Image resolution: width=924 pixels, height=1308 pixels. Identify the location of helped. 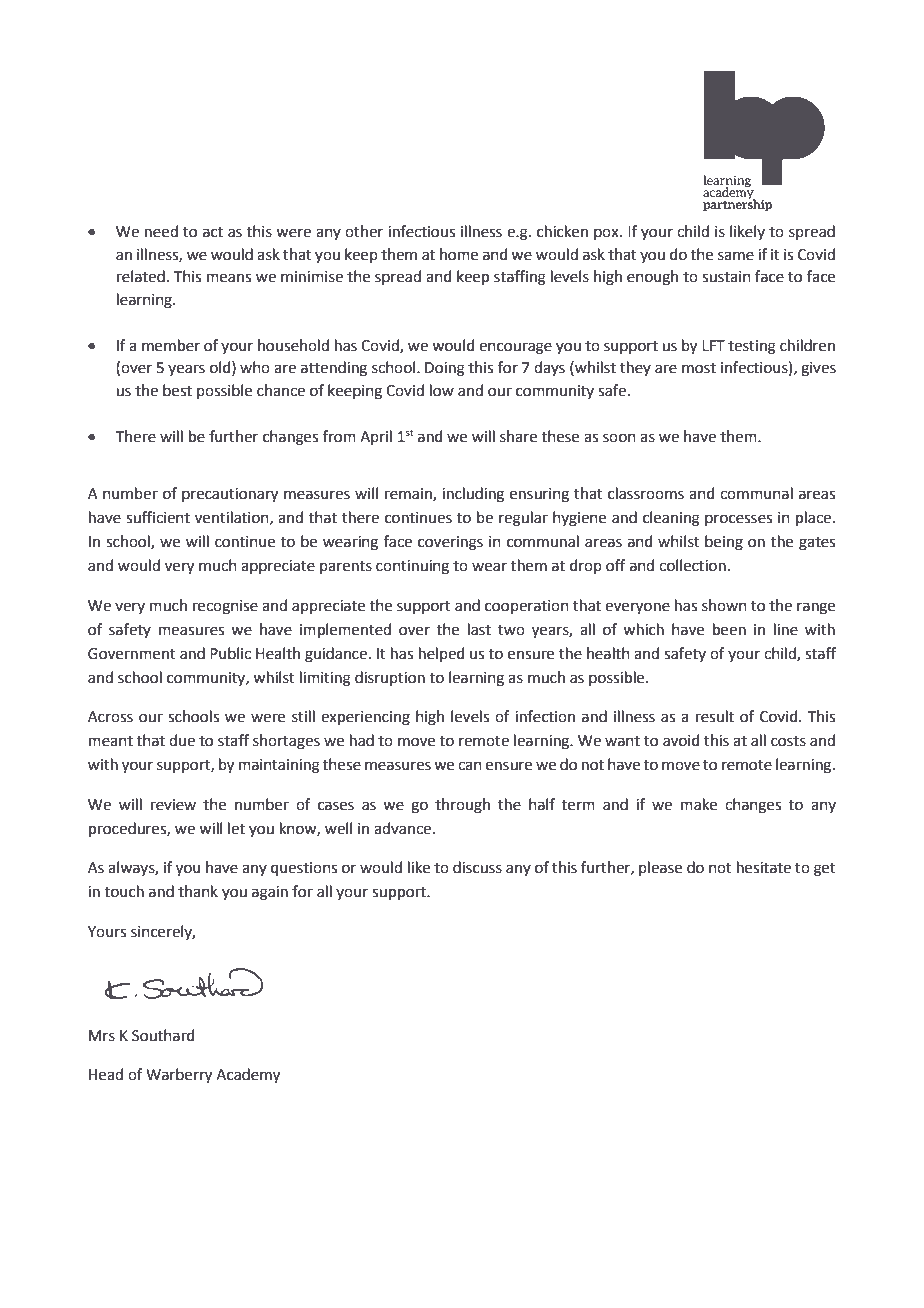
(442, 654).
